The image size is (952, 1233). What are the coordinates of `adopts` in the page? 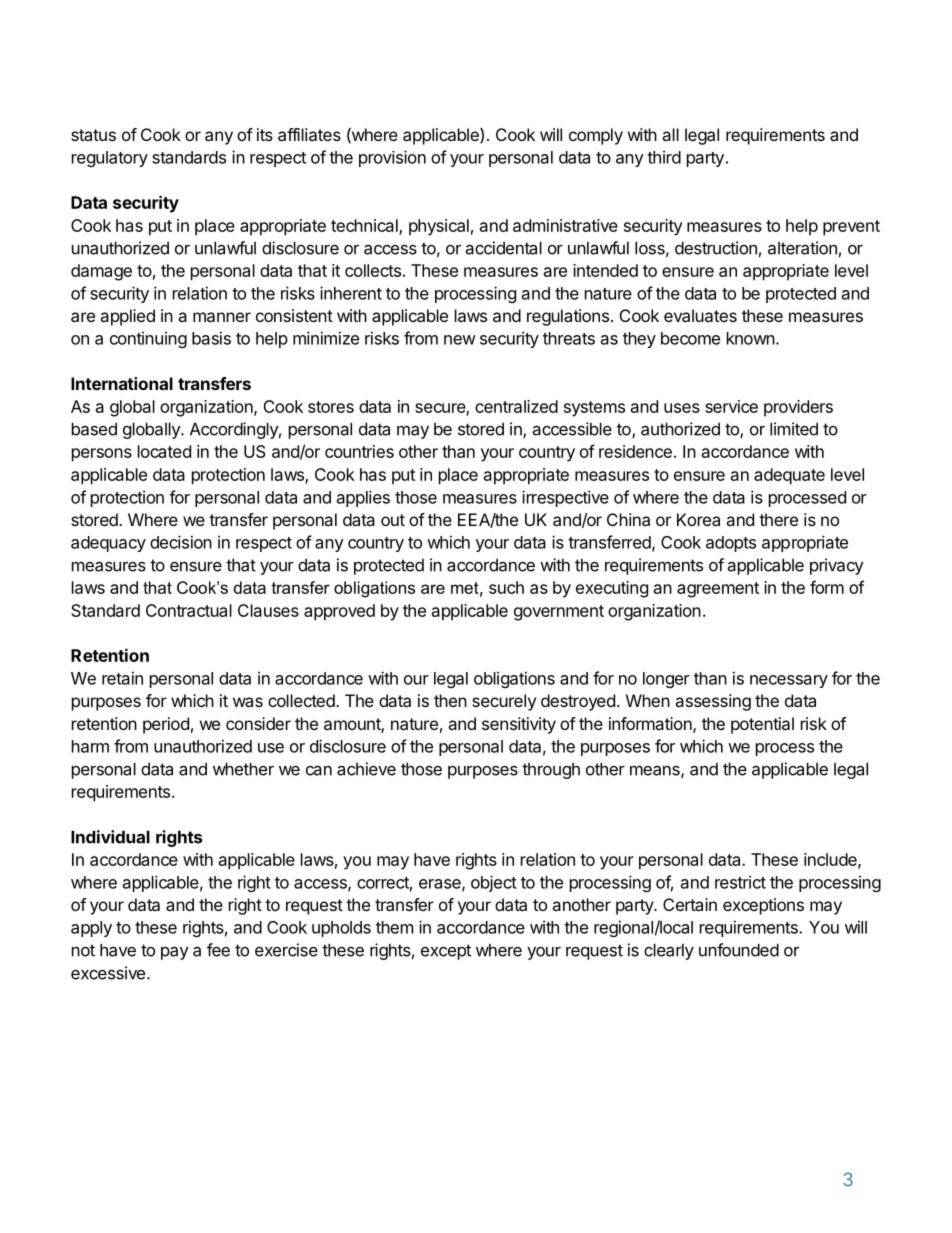 It's located at (731, 544).
